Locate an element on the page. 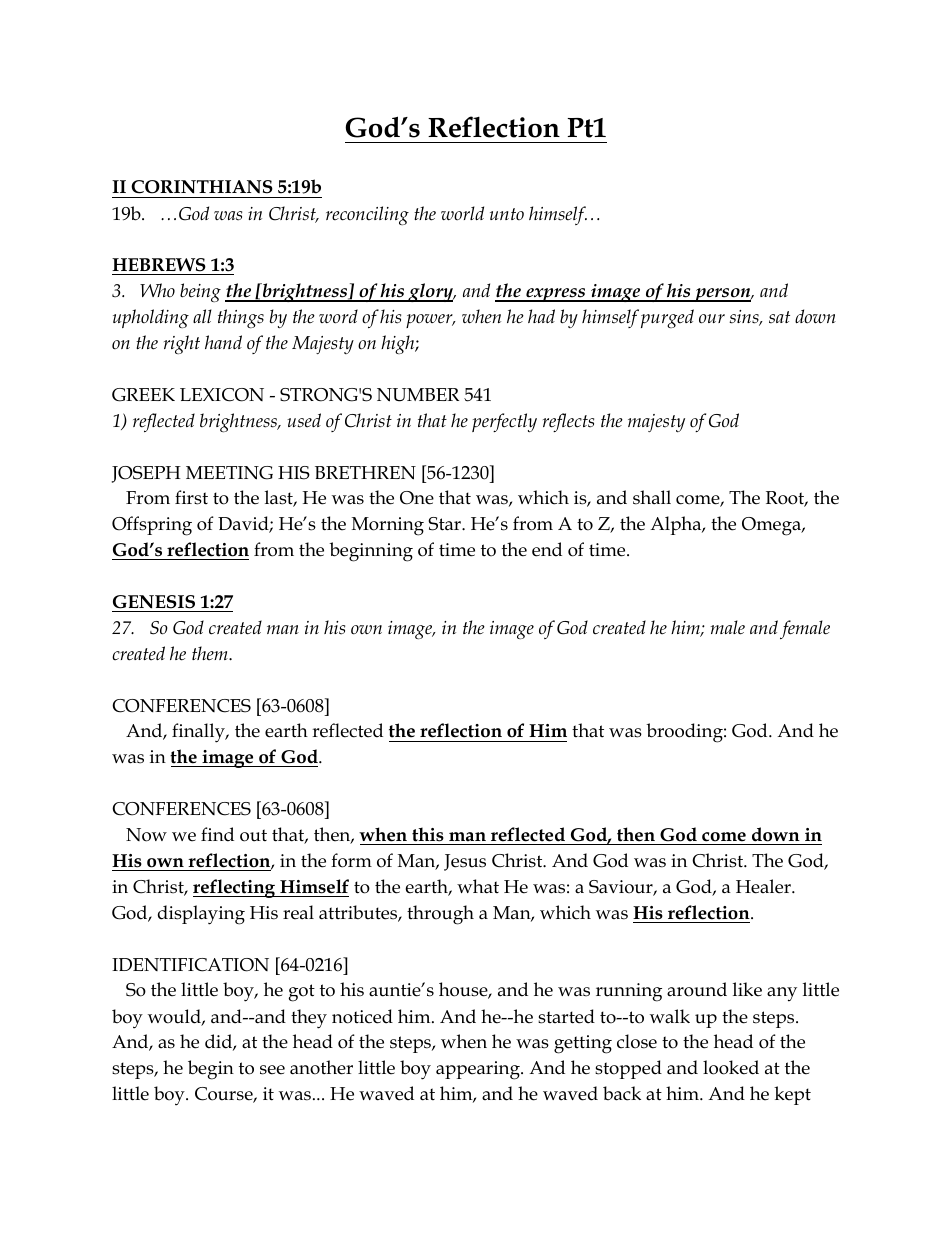 This document has height=1233, width=952. see is located at coordinates (272, 1070).
